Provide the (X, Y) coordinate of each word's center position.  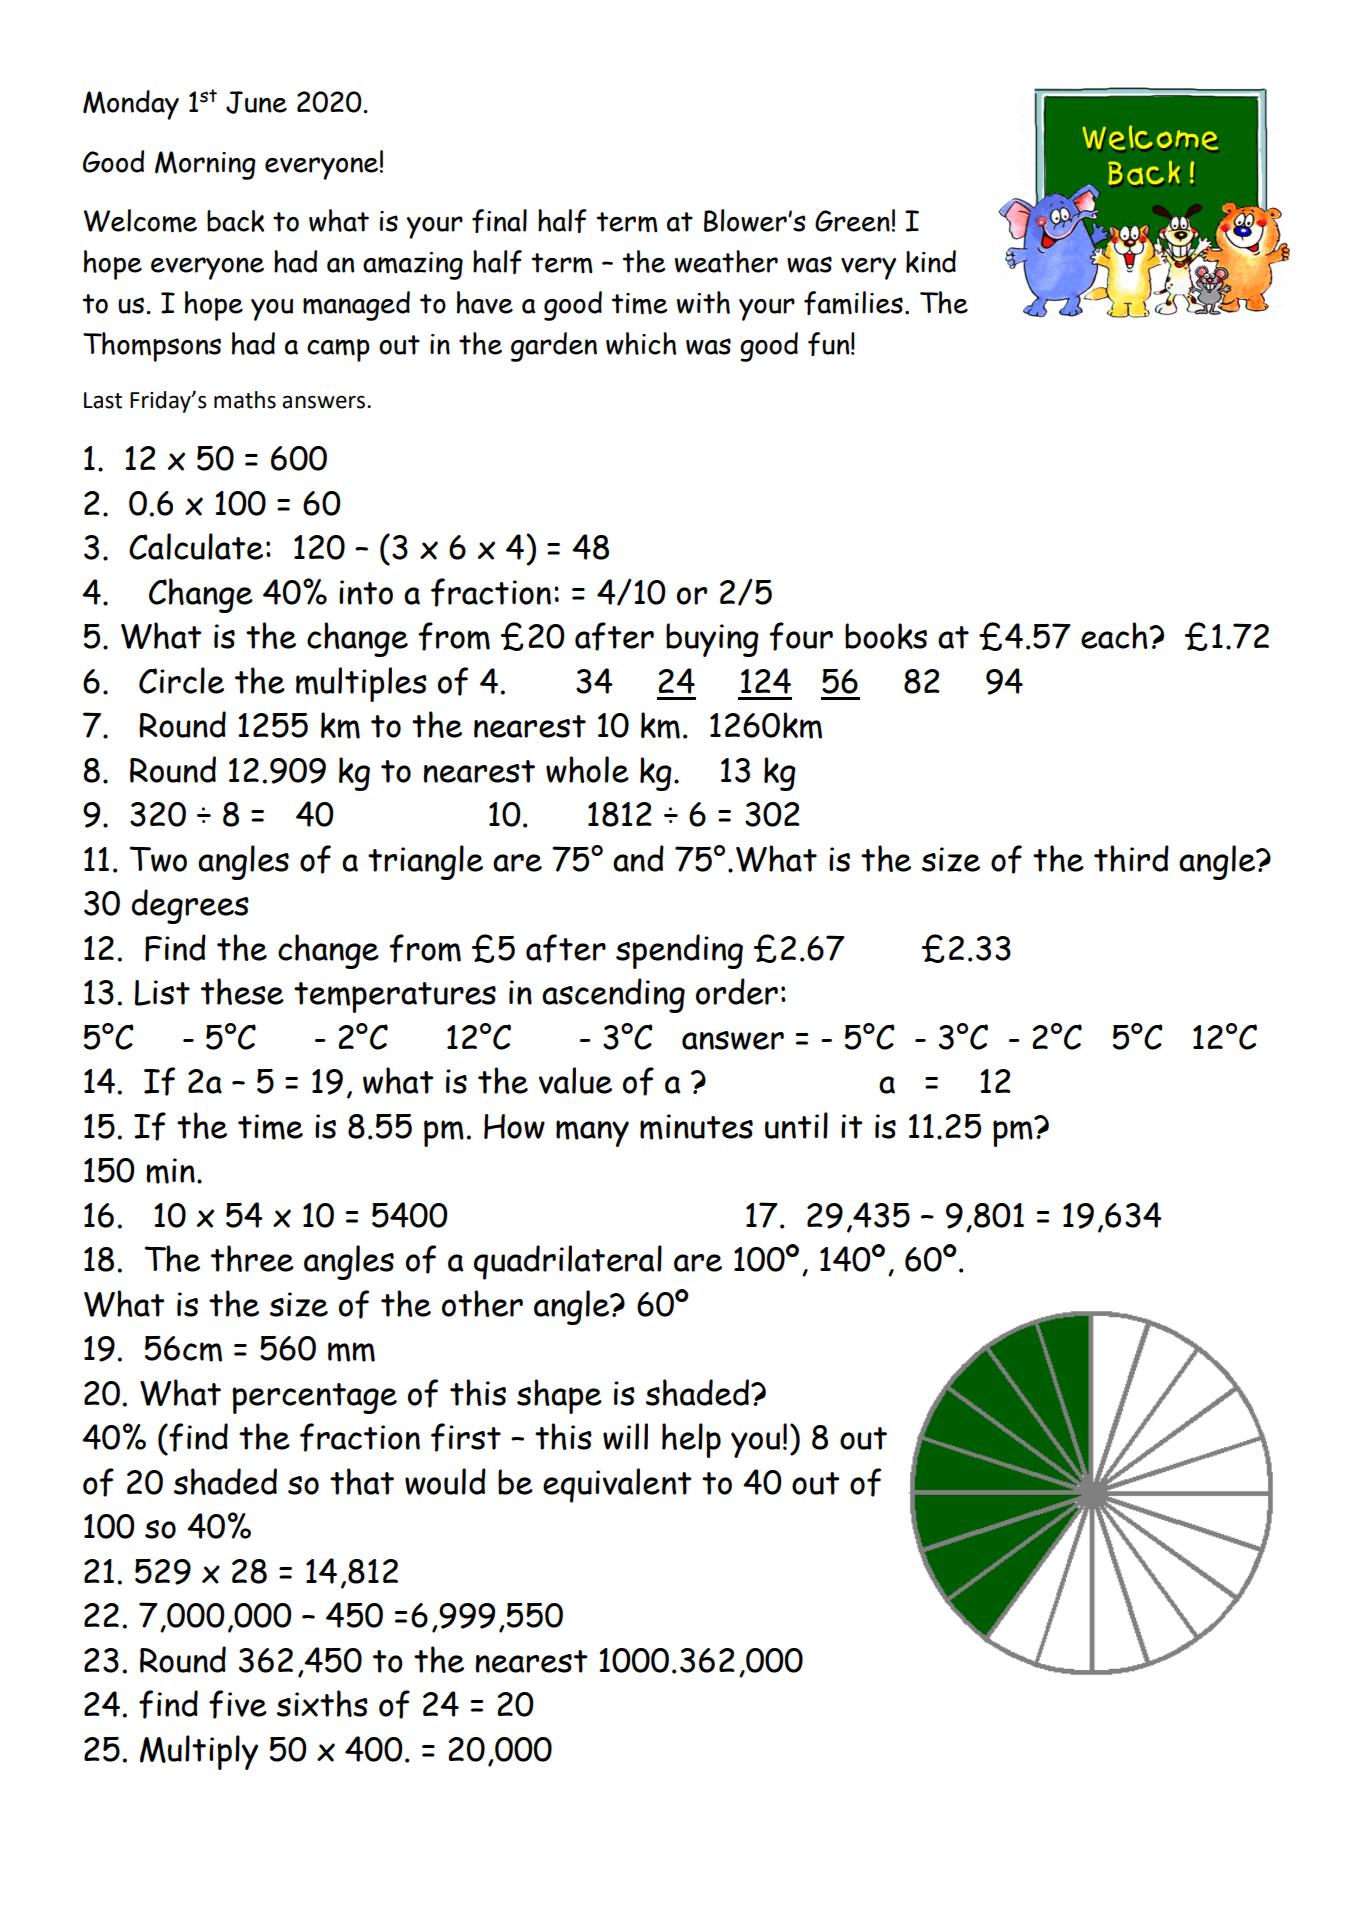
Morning (205, 165)
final (499, 221)
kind (931, 261)
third (1131, 858)
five (238, 1704)
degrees (190, 906)
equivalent (617, 1485)
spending (679, 951)
